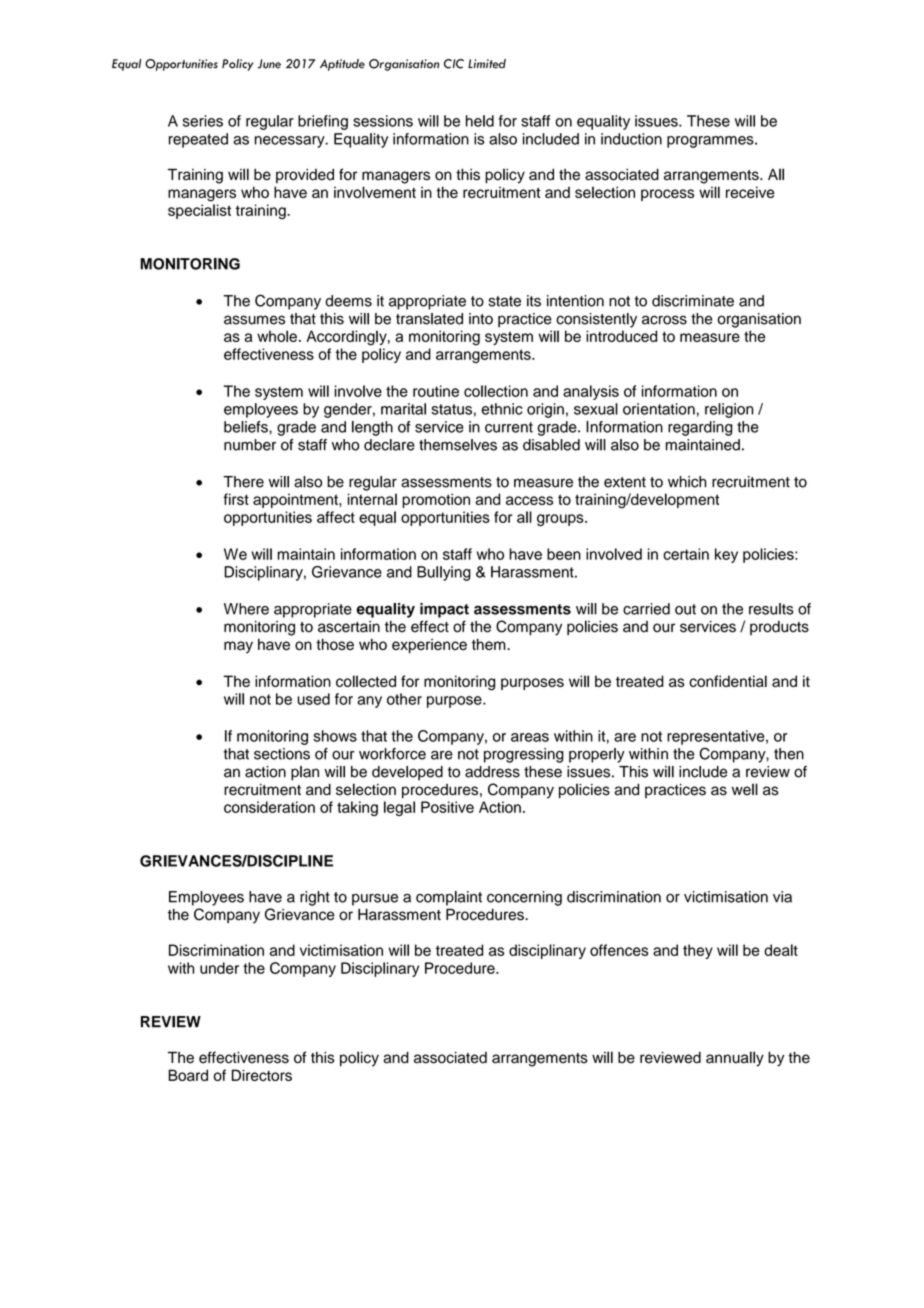 The width and height of the page is (924, 1308). What do you see at coordinates (480, 121) in the page?
I see `held` at bounding box center [480, 121].
